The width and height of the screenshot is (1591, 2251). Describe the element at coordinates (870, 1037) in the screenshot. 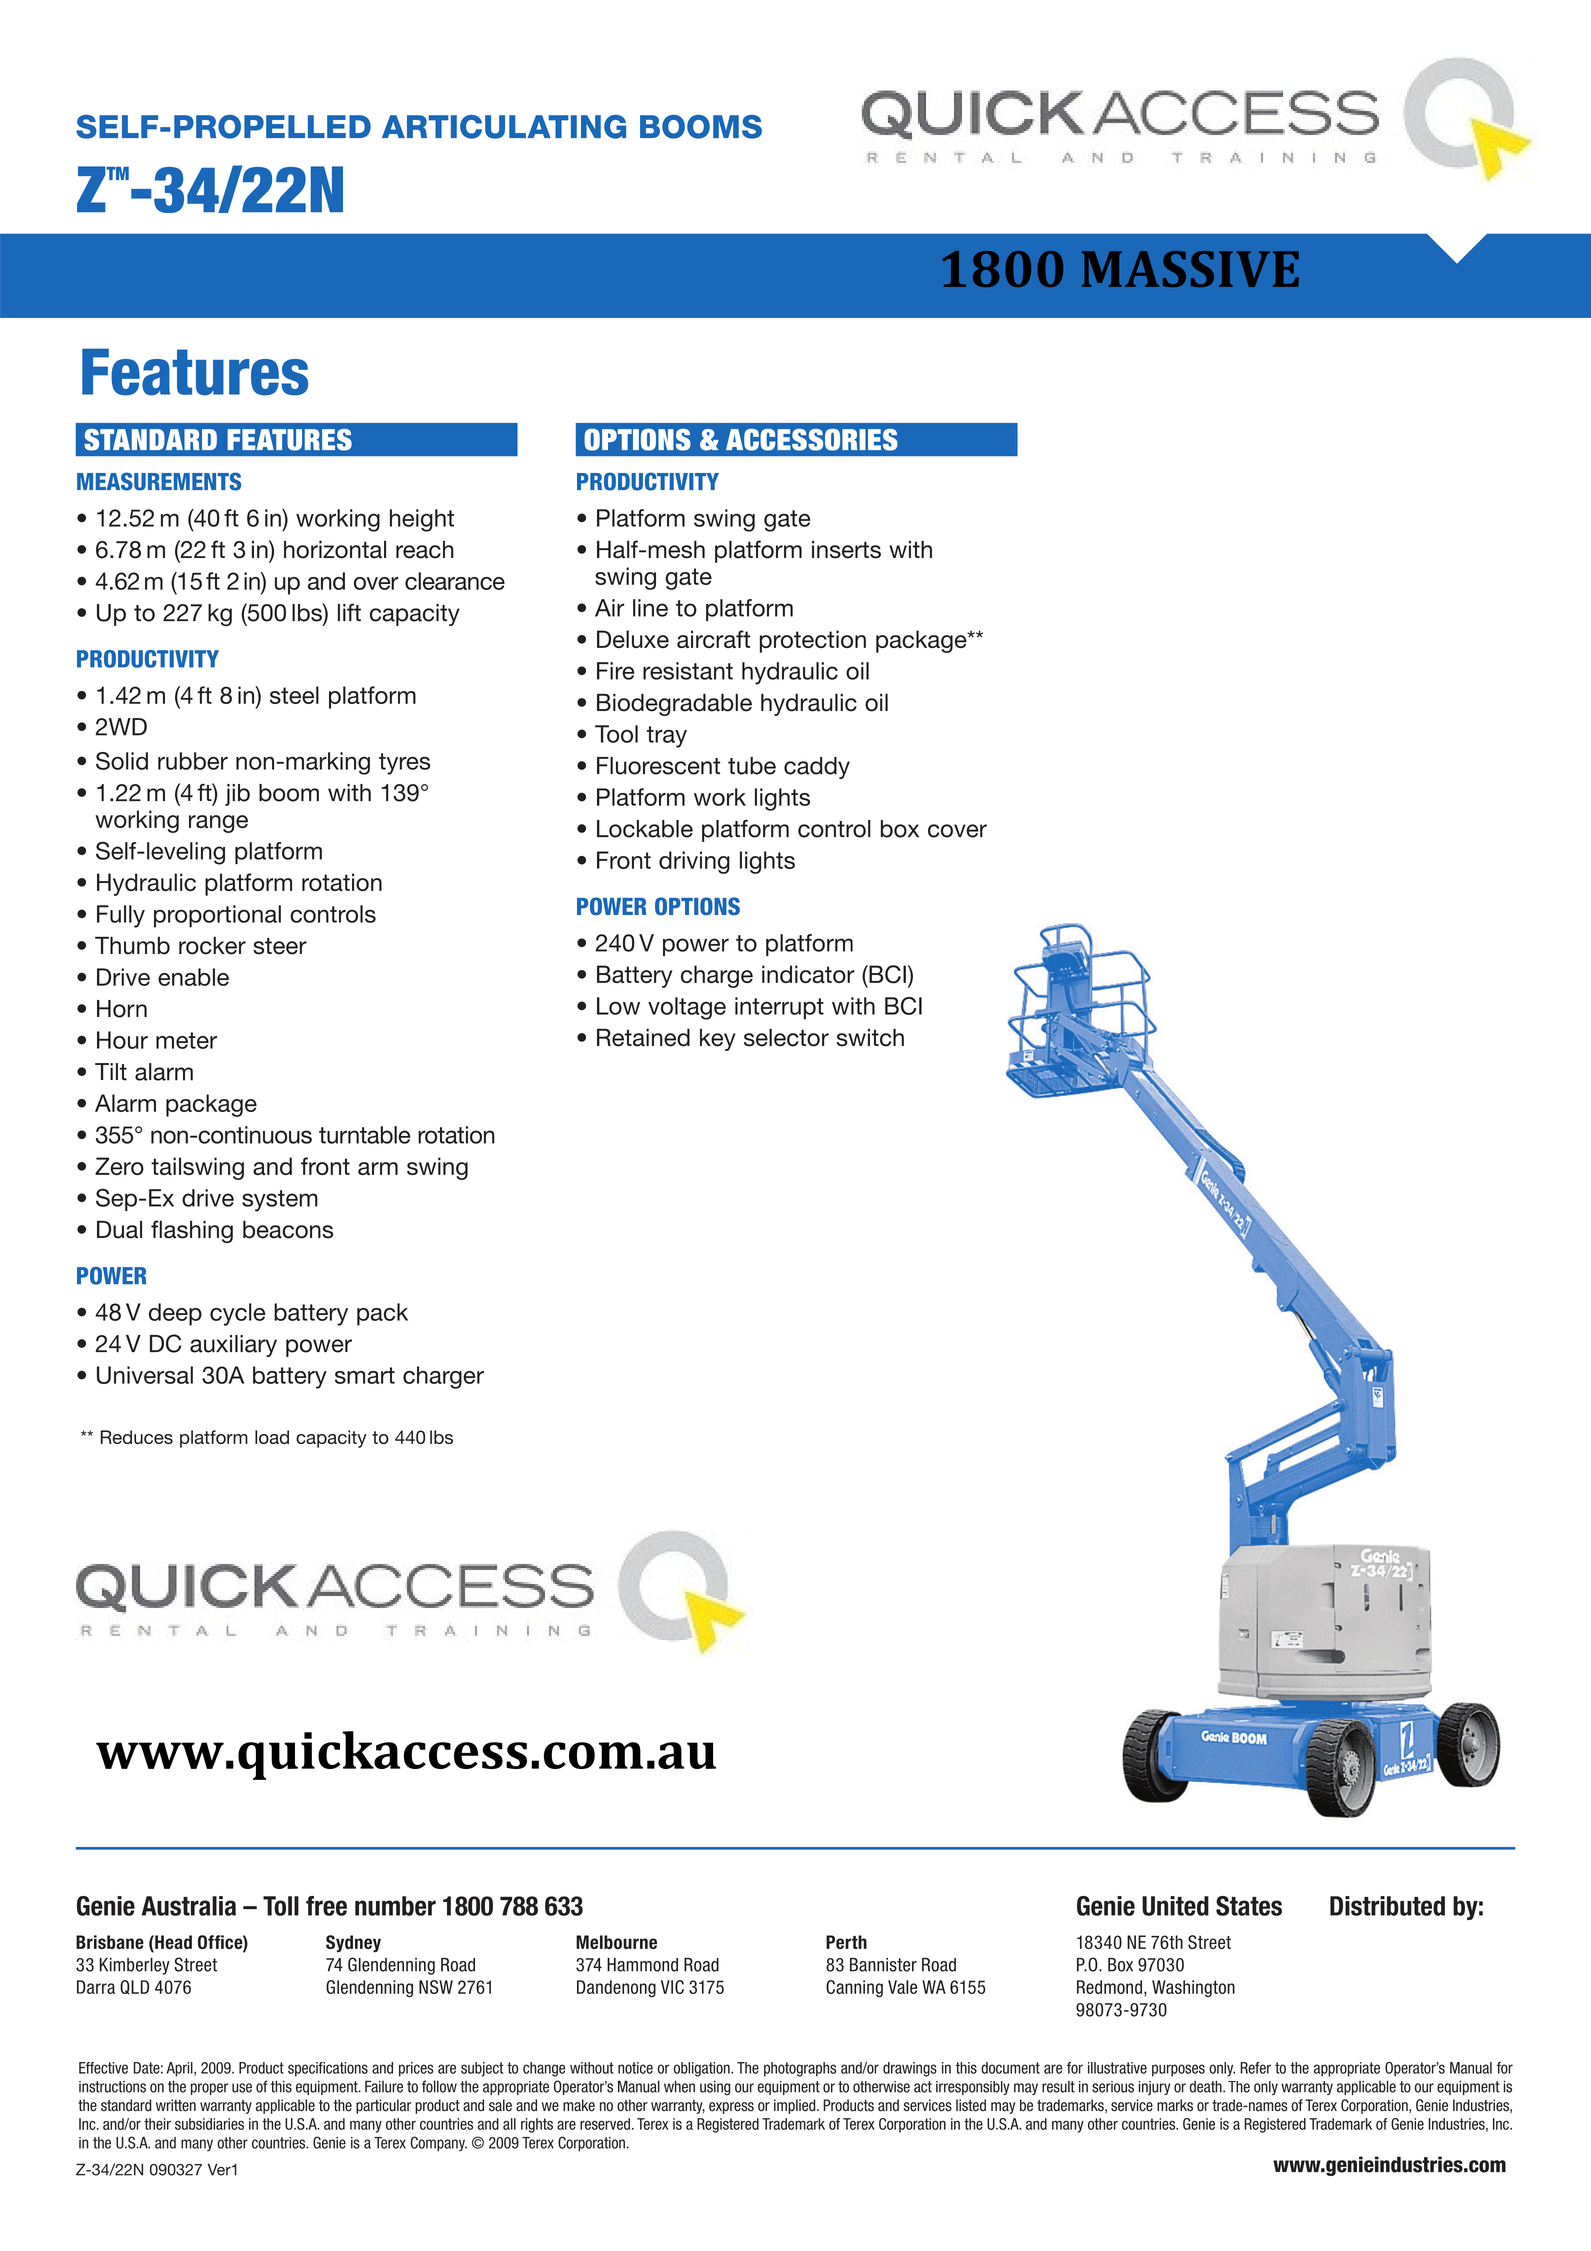

I see `switch` at that location.
